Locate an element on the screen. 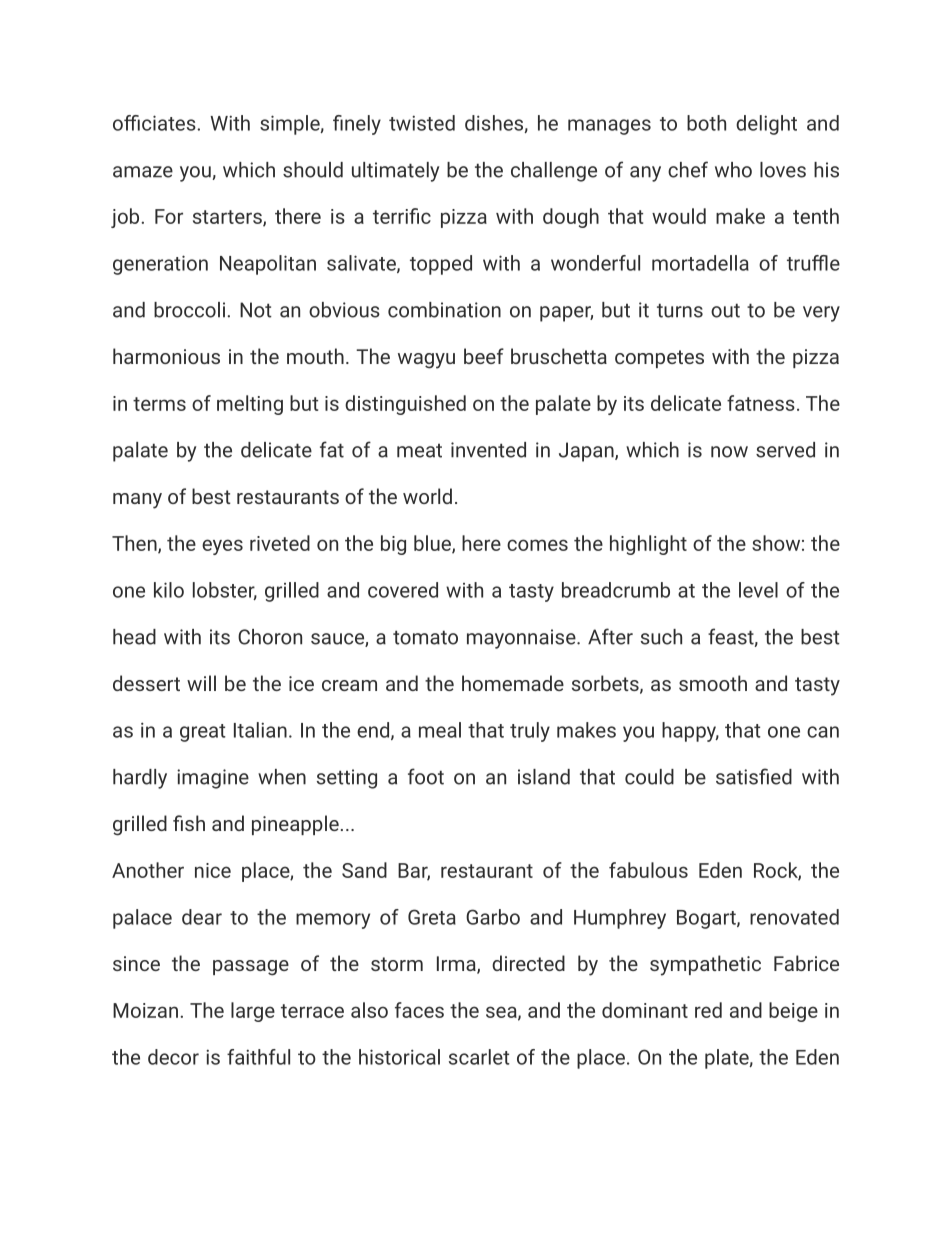 This screenshot has height=1233, width=952. large is located at coordinates (253, 1012).
